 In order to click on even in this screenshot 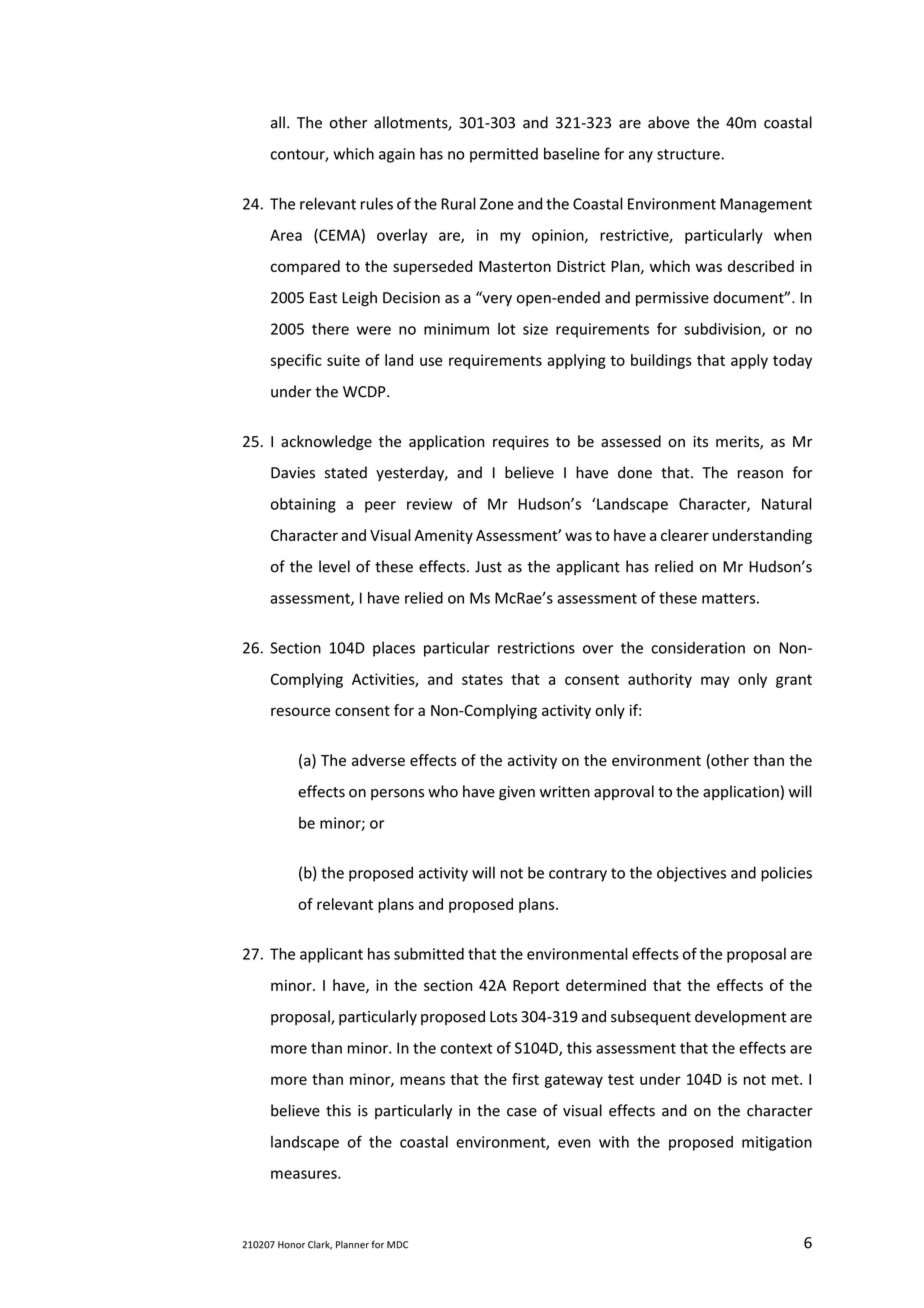, I will do `click(574, 1143)`.
